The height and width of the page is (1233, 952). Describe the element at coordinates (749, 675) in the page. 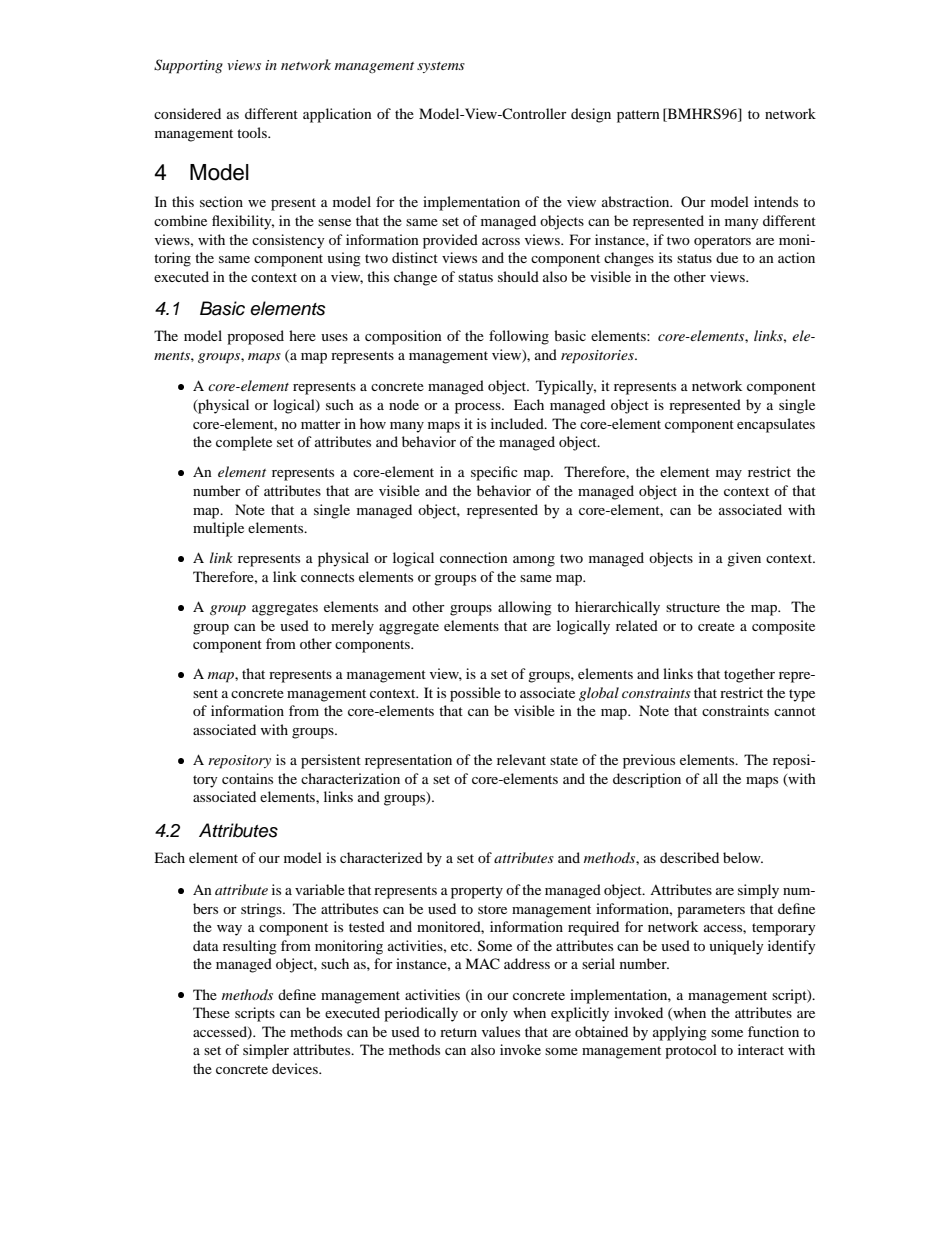

I see `together` at that location.
